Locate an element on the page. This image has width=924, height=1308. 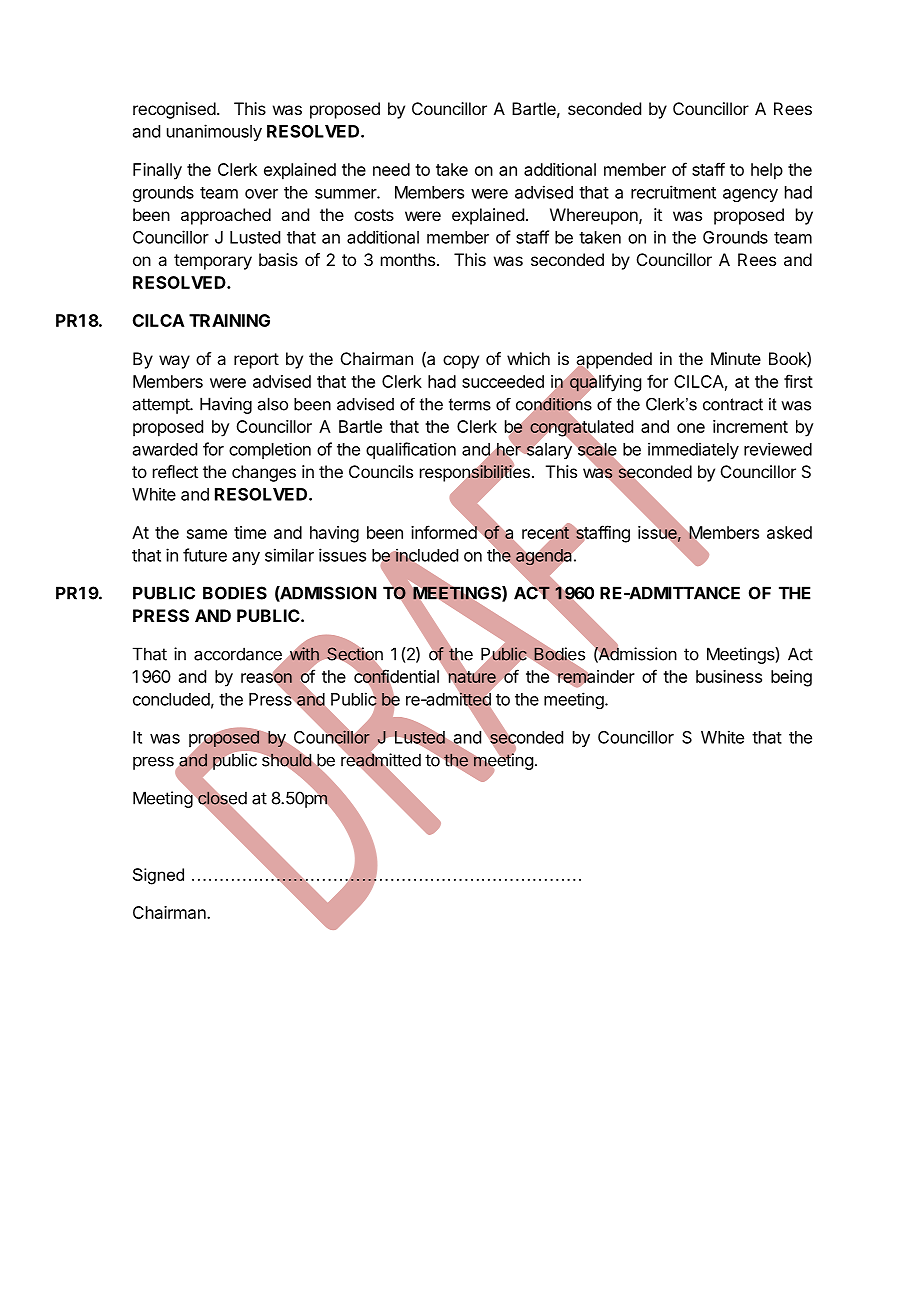
changes is located at coordinates (264, 473).
